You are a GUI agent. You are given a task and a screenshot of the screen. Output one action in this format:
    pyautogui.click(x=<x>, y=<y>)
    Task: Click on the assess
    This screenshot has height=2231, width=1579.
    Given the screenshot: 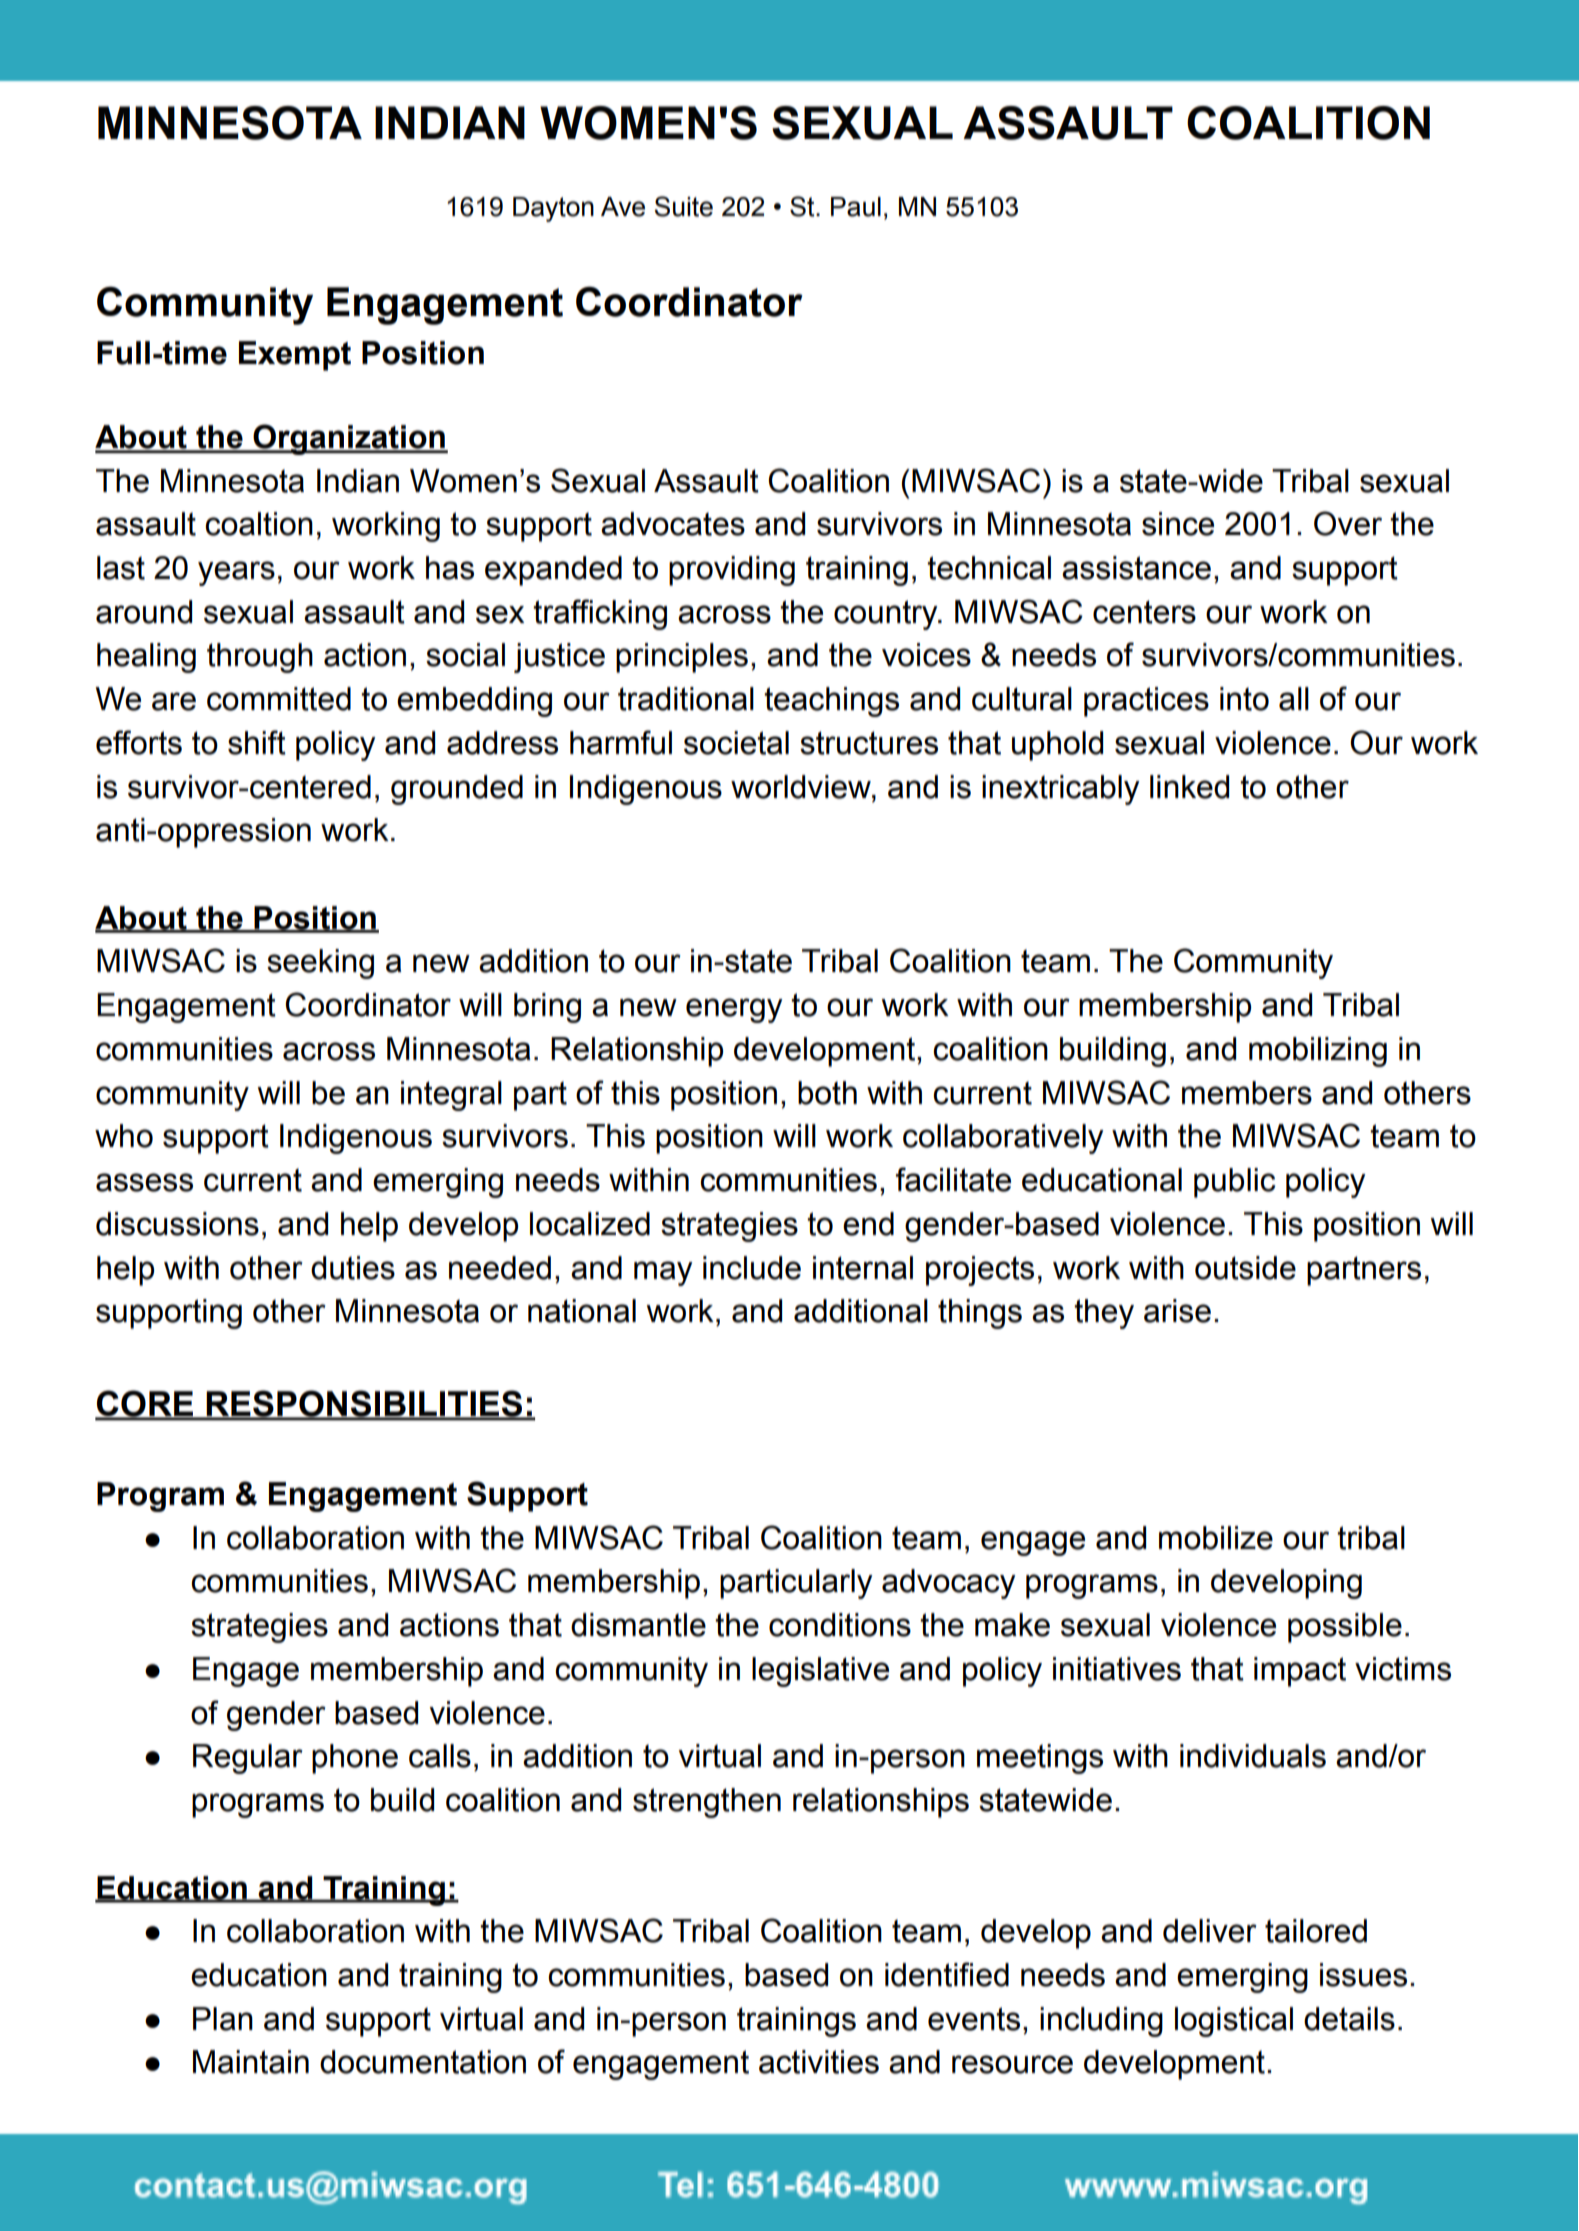 What is the action you would take?
    pyautogui.click(x=144, y=1182)
